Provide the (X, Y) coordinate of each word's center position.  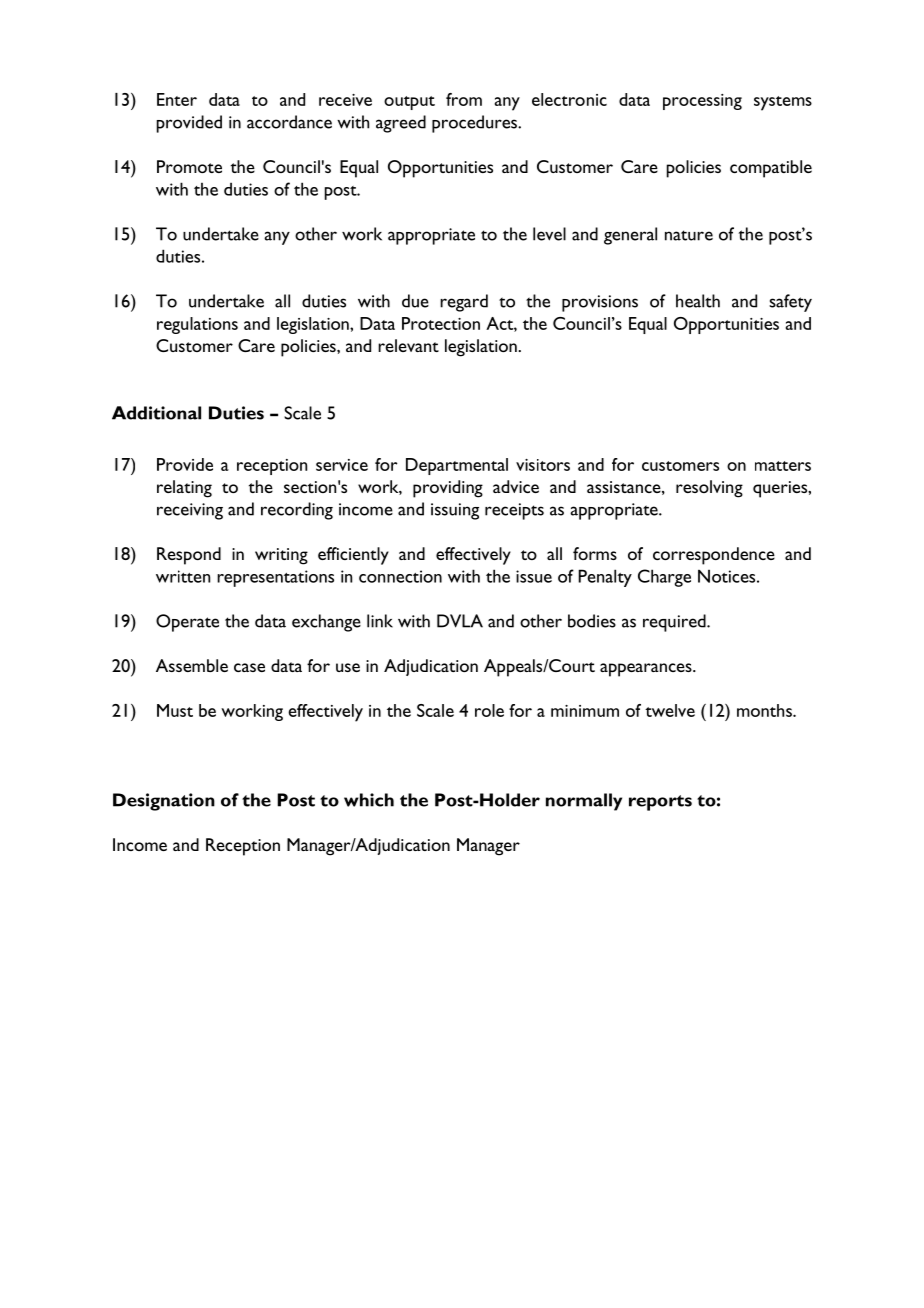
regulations (197, 325)
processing (702, 102)
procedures (475, 124)
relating (184, 489)
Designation (164, 802)
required (675, 623)
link (380, 621)
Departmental (457, 466)
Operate (187, 623)
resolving (709, 489)
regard (464, 303)
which (369, 800)
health (698, 301)
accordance (289, 122)
